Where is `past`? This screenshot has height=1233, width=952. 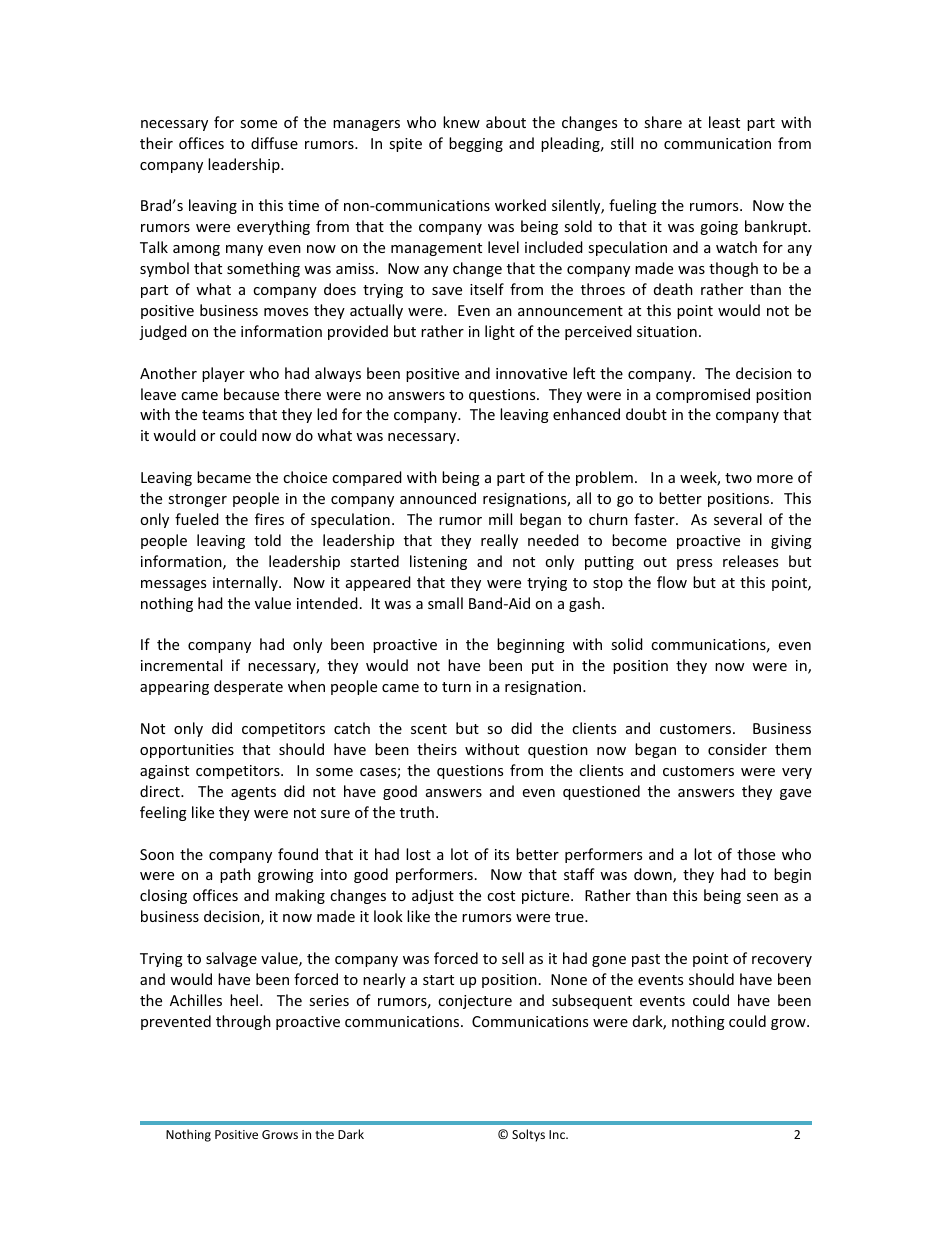
past is located at coordinates (646, 960).
